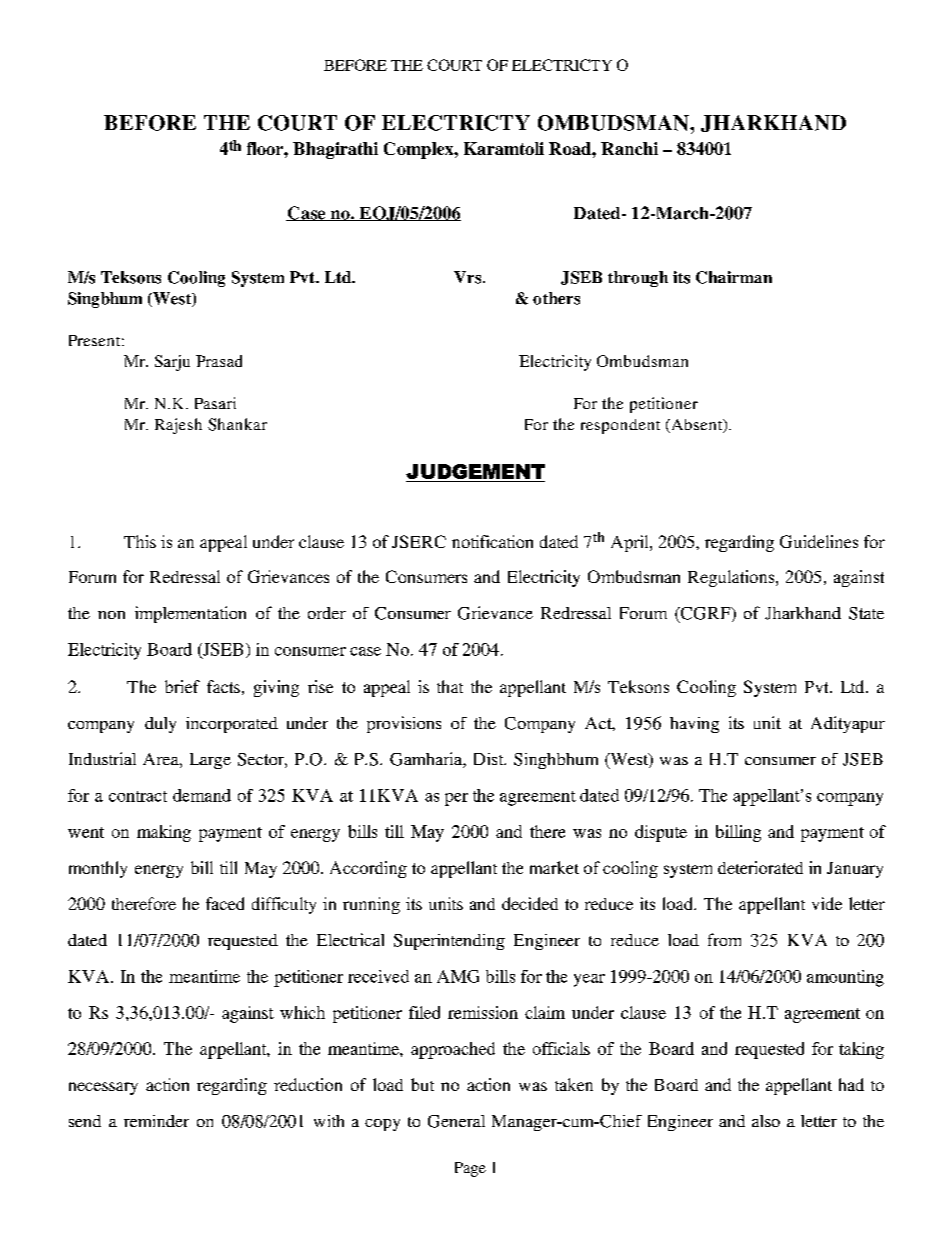 The width and height of the screenshot is (952, 1233). Describe the element at coordinates (190, 614) in the screenshot. I see `implementation` at that location.
